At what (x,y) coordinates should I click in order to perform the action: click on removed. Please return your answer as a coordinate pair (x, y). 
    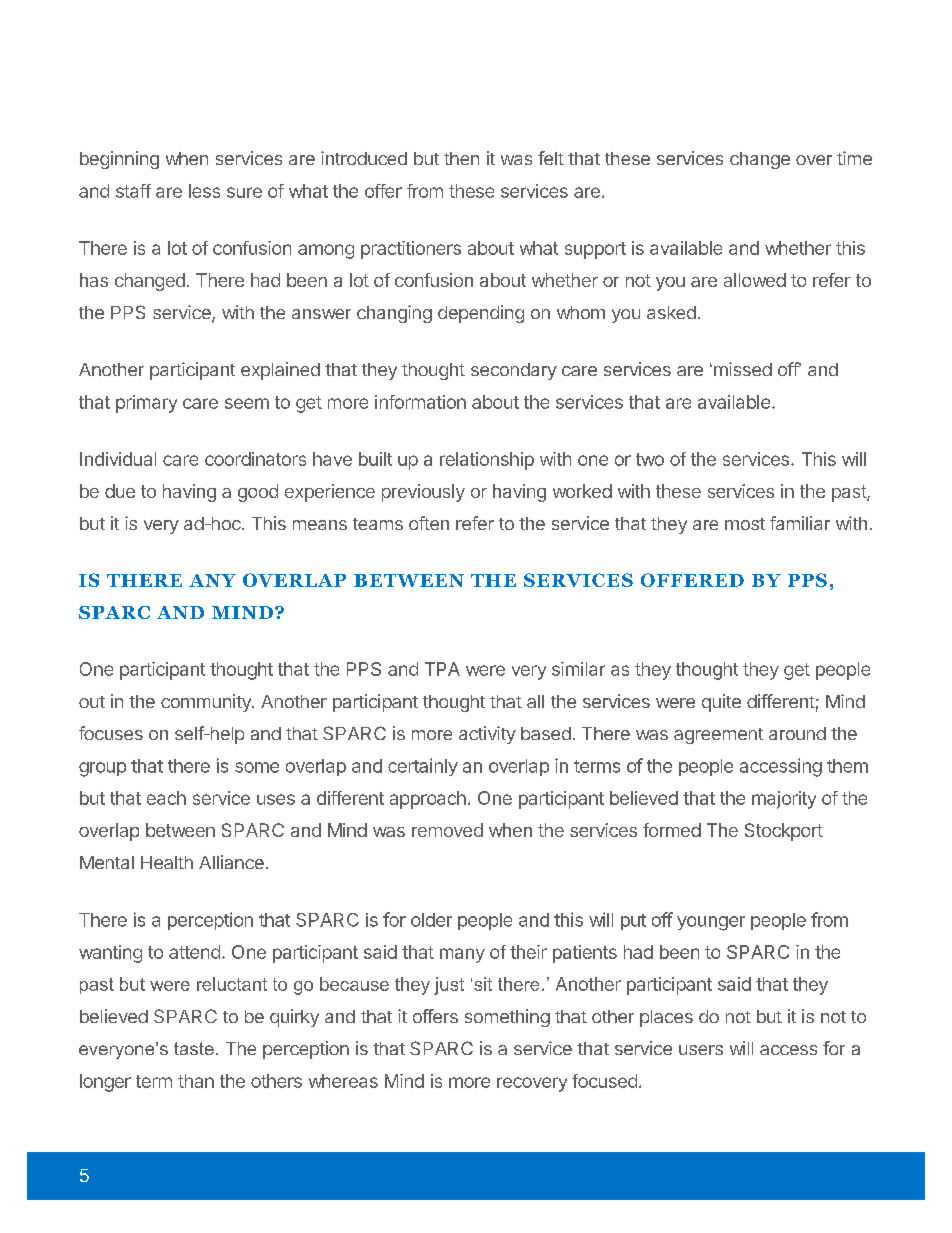
    Looking at the image, I should click on (447, 830).
